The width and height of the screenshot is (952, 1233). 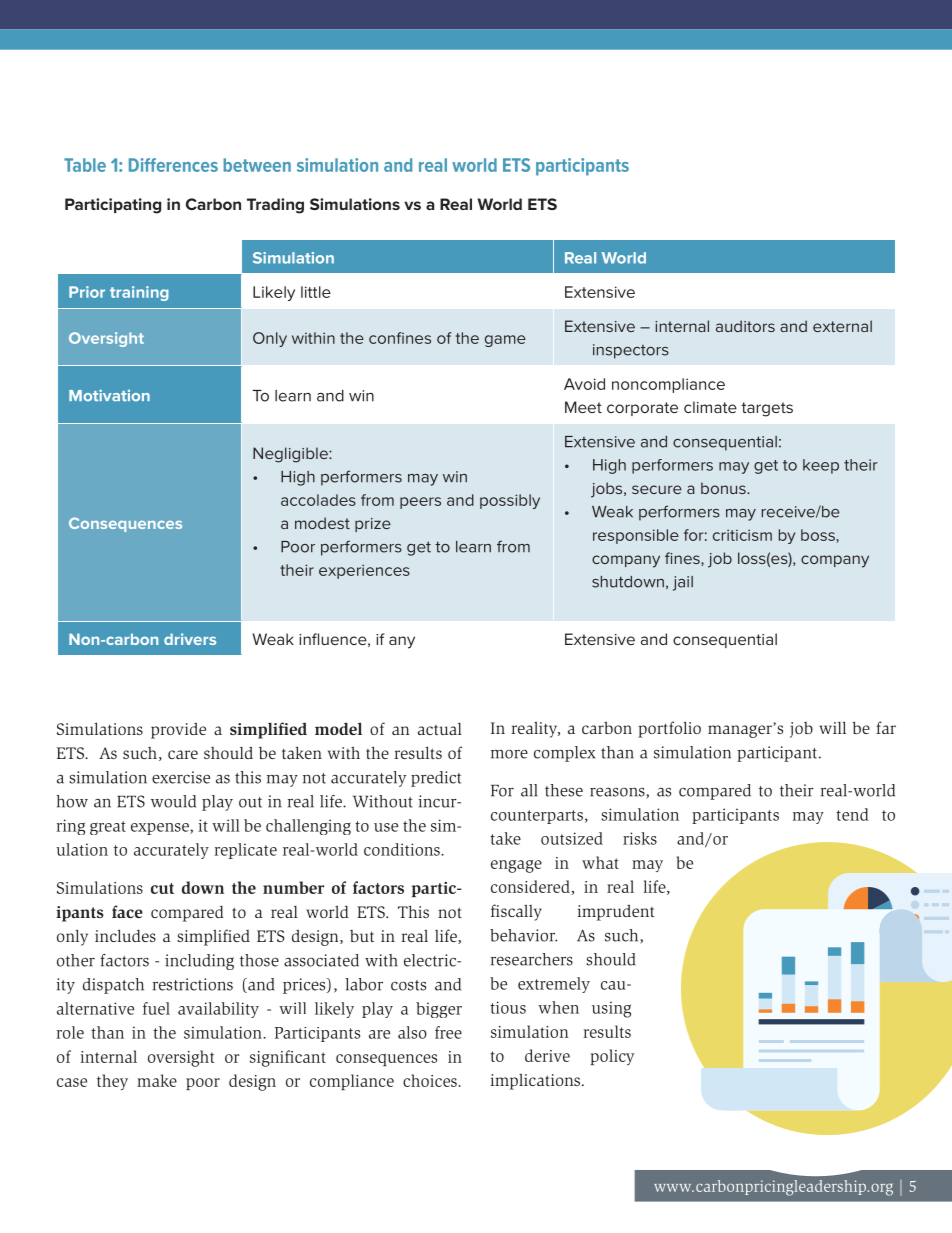 I want to click on experiences, so click(x=364, y=571).
